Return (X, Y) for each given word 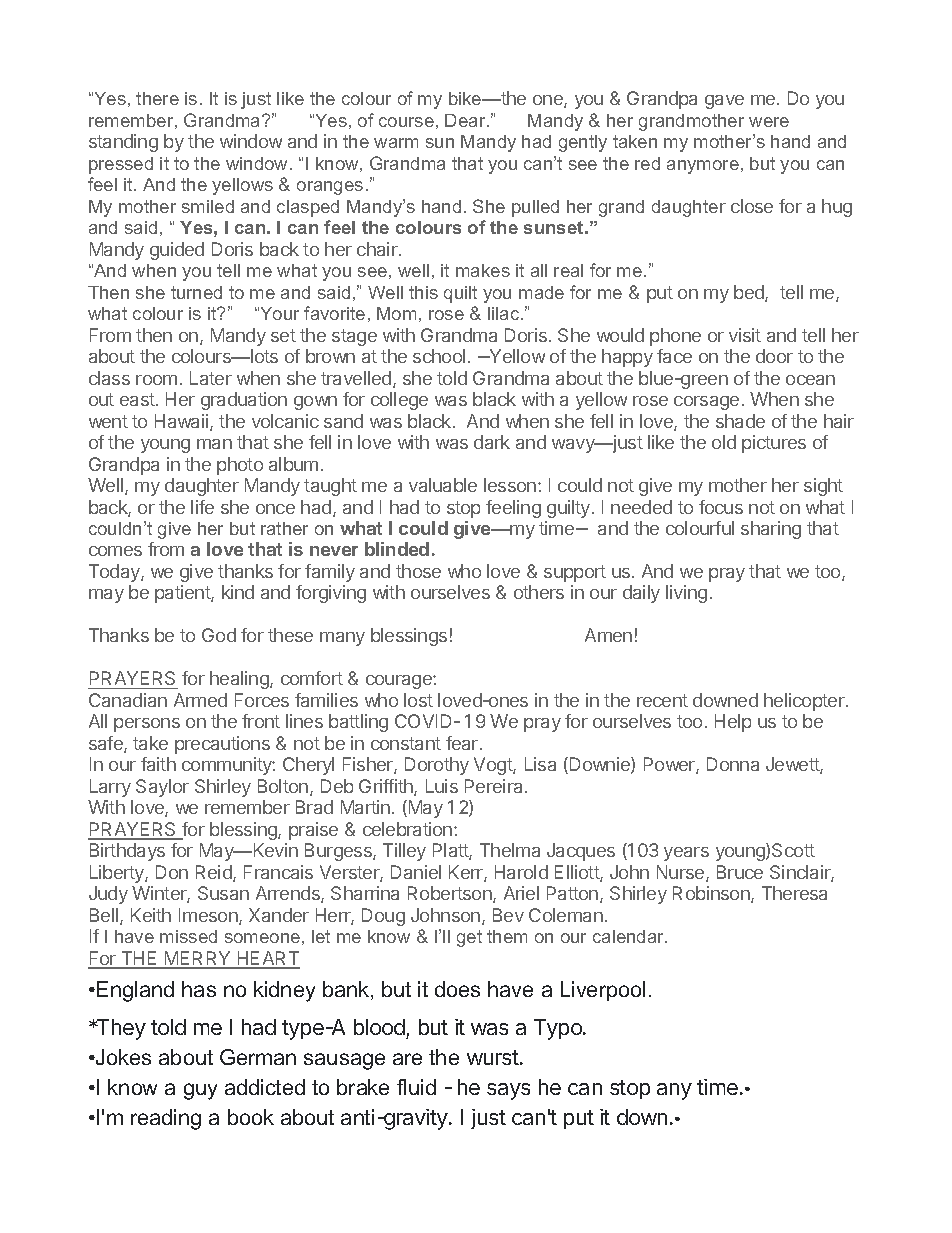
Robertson (451, 894)
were (769, 122)
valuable (443, 485)
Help (733, 723)
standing (123, 143)
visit (745, 335)
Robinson (712, 894)
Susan (223, 893)
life (202, 507)
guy (200, 1091)
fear (462, 743)
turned (196, 292)
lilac (505, 313)
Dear (466, 120)
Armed (200, 700)
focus (721, 507)
